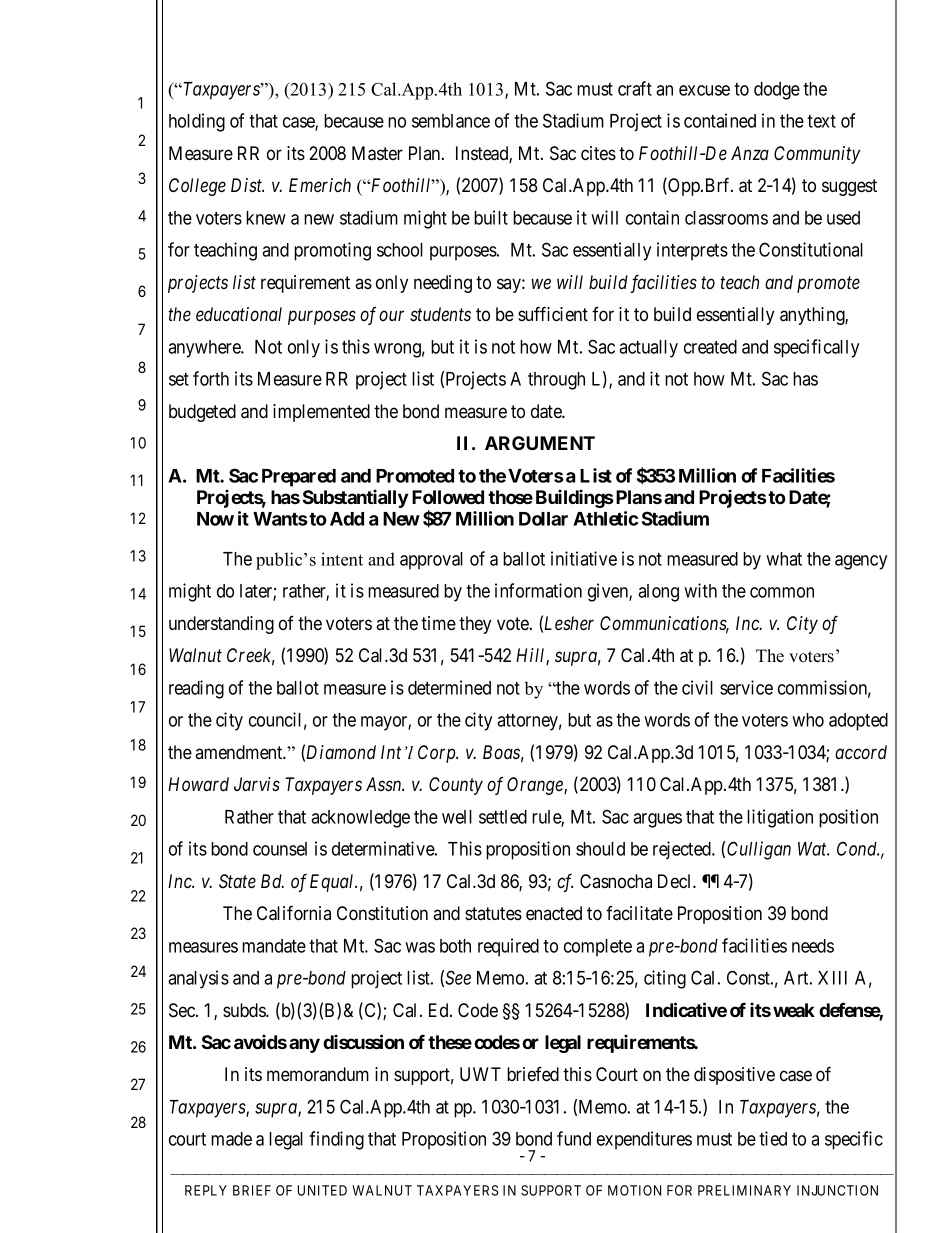 This screenshot has height=1233, width=952. I want to click on made, so click(231, 1139).
